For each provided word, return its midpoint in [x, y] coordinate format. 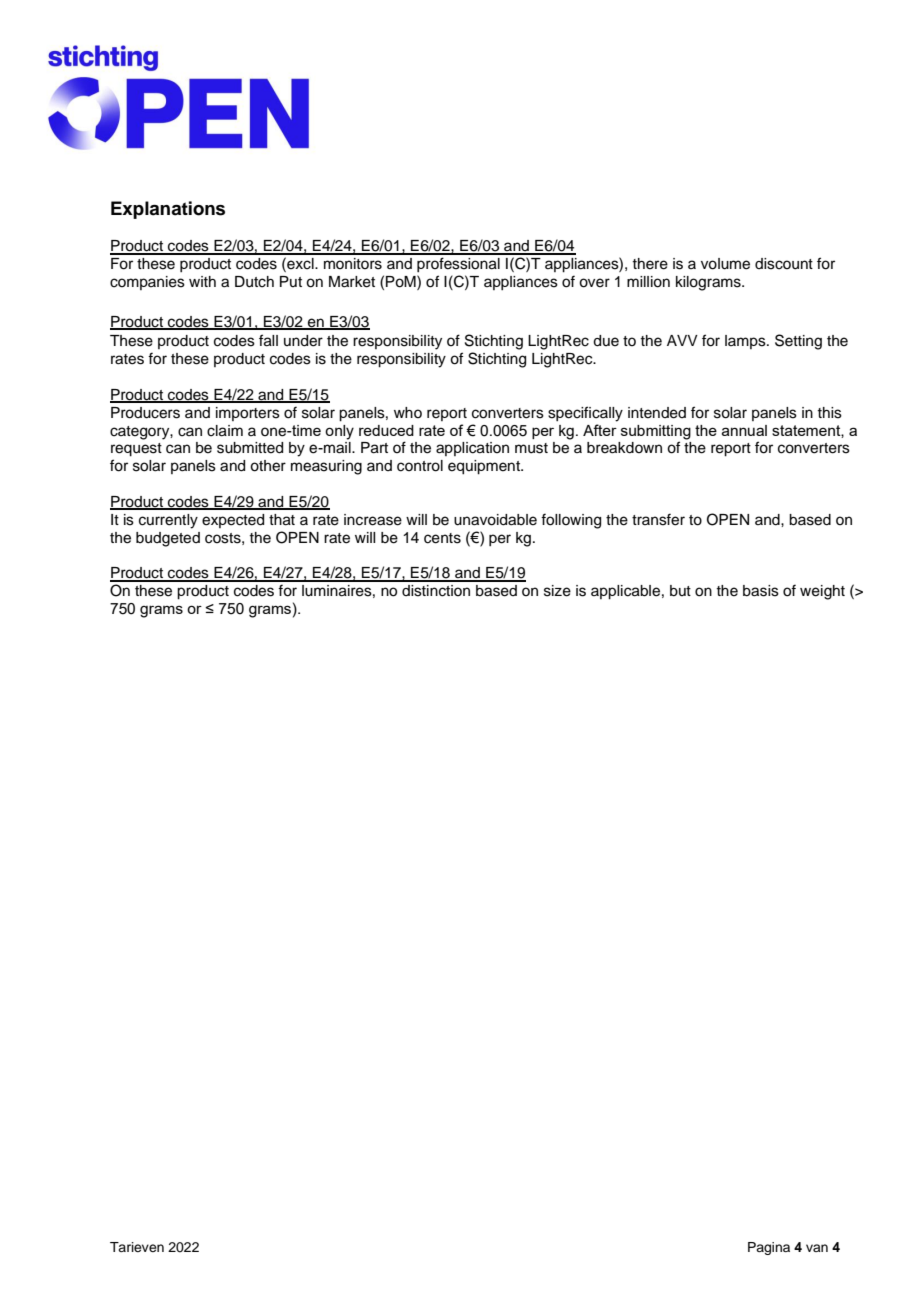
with [202, 281]
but [680, 591]
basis [761, 591]
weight [822, 592]
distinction [436, 591]
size [557, 591]
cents [442, 538]
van [817, 1248]
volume [725, 264]
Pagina [769, 1248]
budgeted [168, 539]
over [594, 283]
